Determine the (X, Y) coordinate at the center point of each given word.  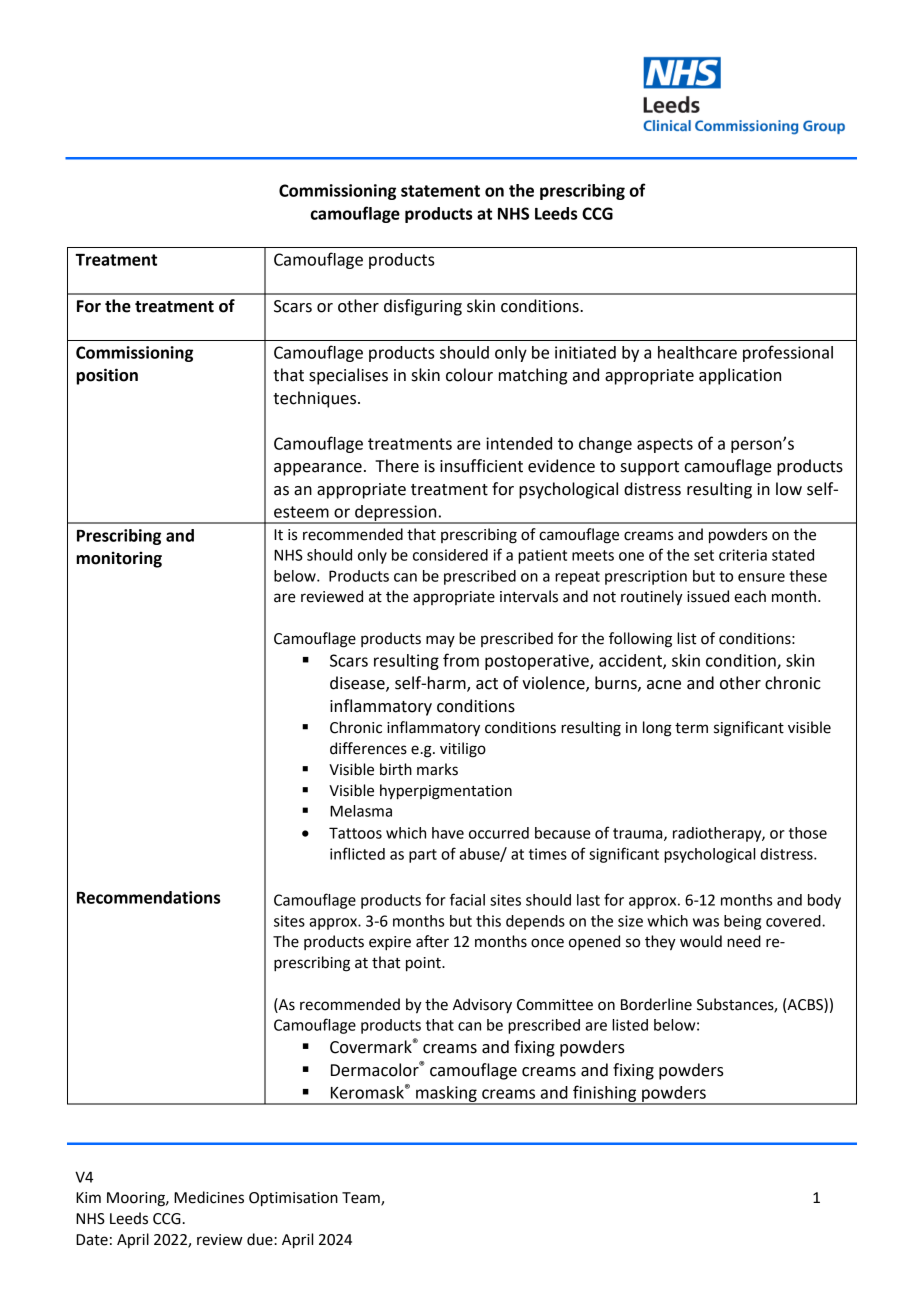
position (107, 376)
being (742, 922)
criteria (743, 555)
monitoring (119, 559)
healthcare (697, 352)
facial (467, 899)
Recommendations (148, 897)
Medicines (209, 1197)
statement (440, 191)
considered (450, 555)
